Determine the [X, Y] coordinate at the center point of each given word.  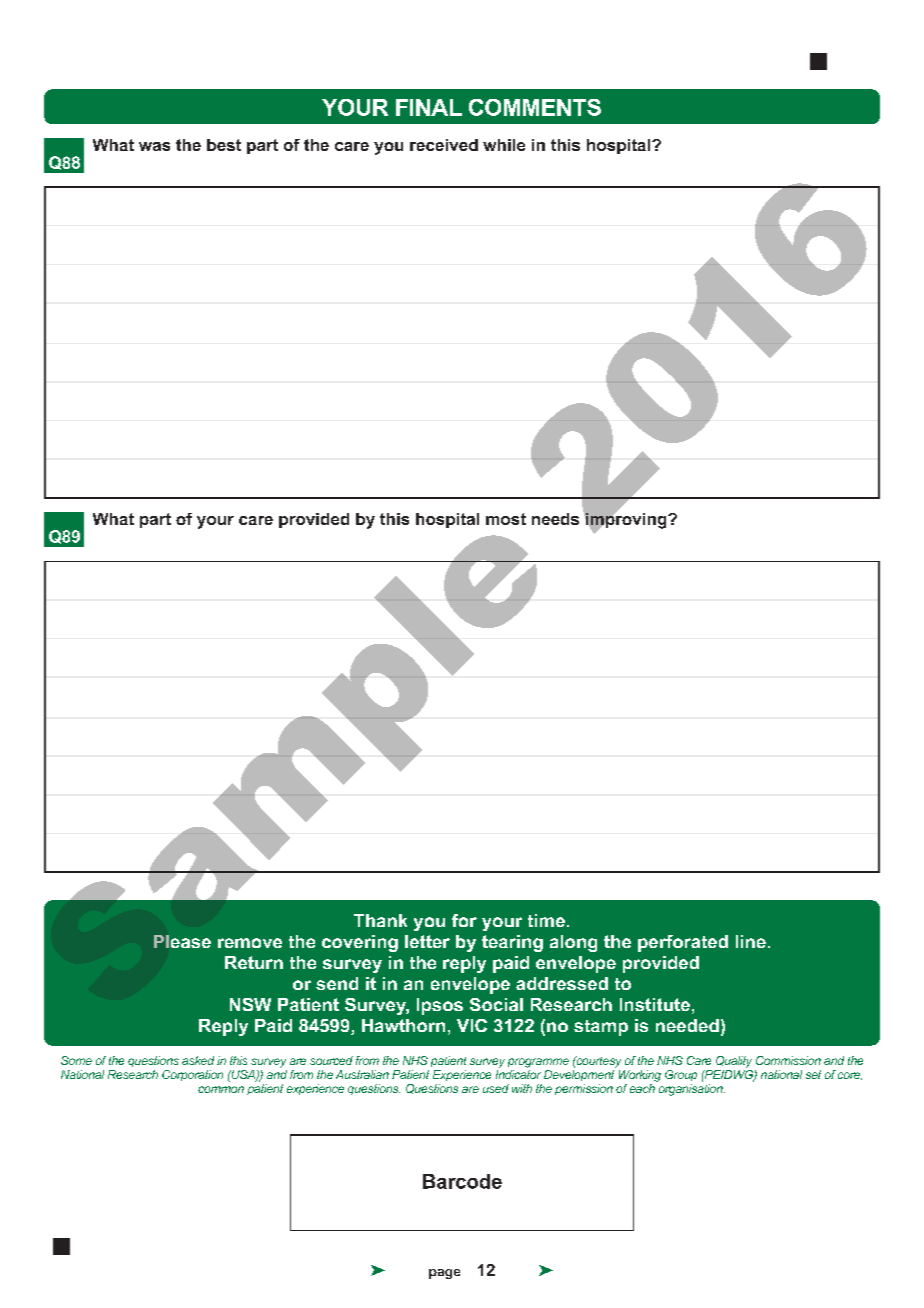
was [154, 146]
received [444, 145]
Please [182, 941]
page [444, 1274]
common [221, 1089]
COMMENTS [535, 107]
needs [555, 519]
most [506, 519]
